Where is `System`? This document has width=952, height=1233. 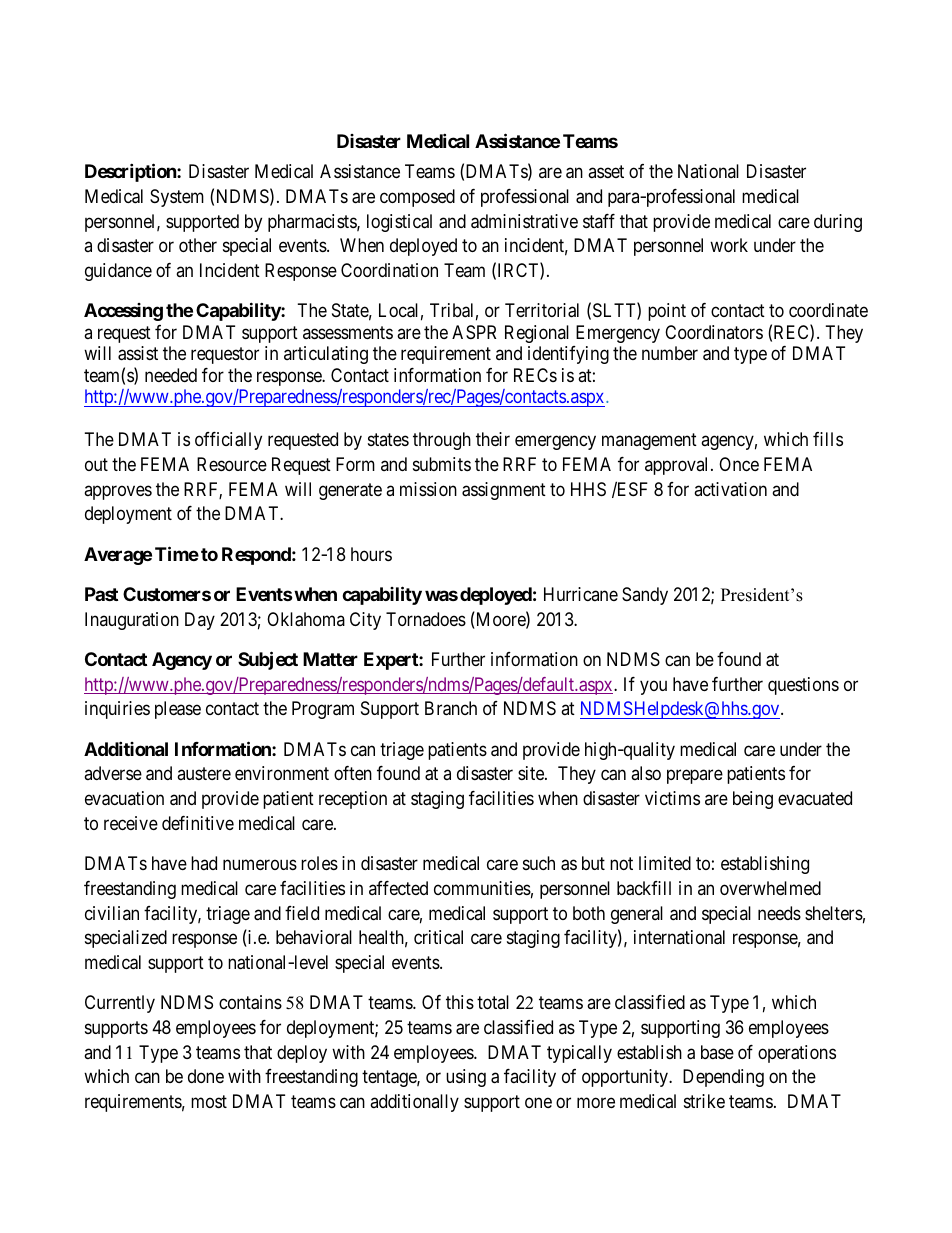 System is located at coordinates (177, 198).
